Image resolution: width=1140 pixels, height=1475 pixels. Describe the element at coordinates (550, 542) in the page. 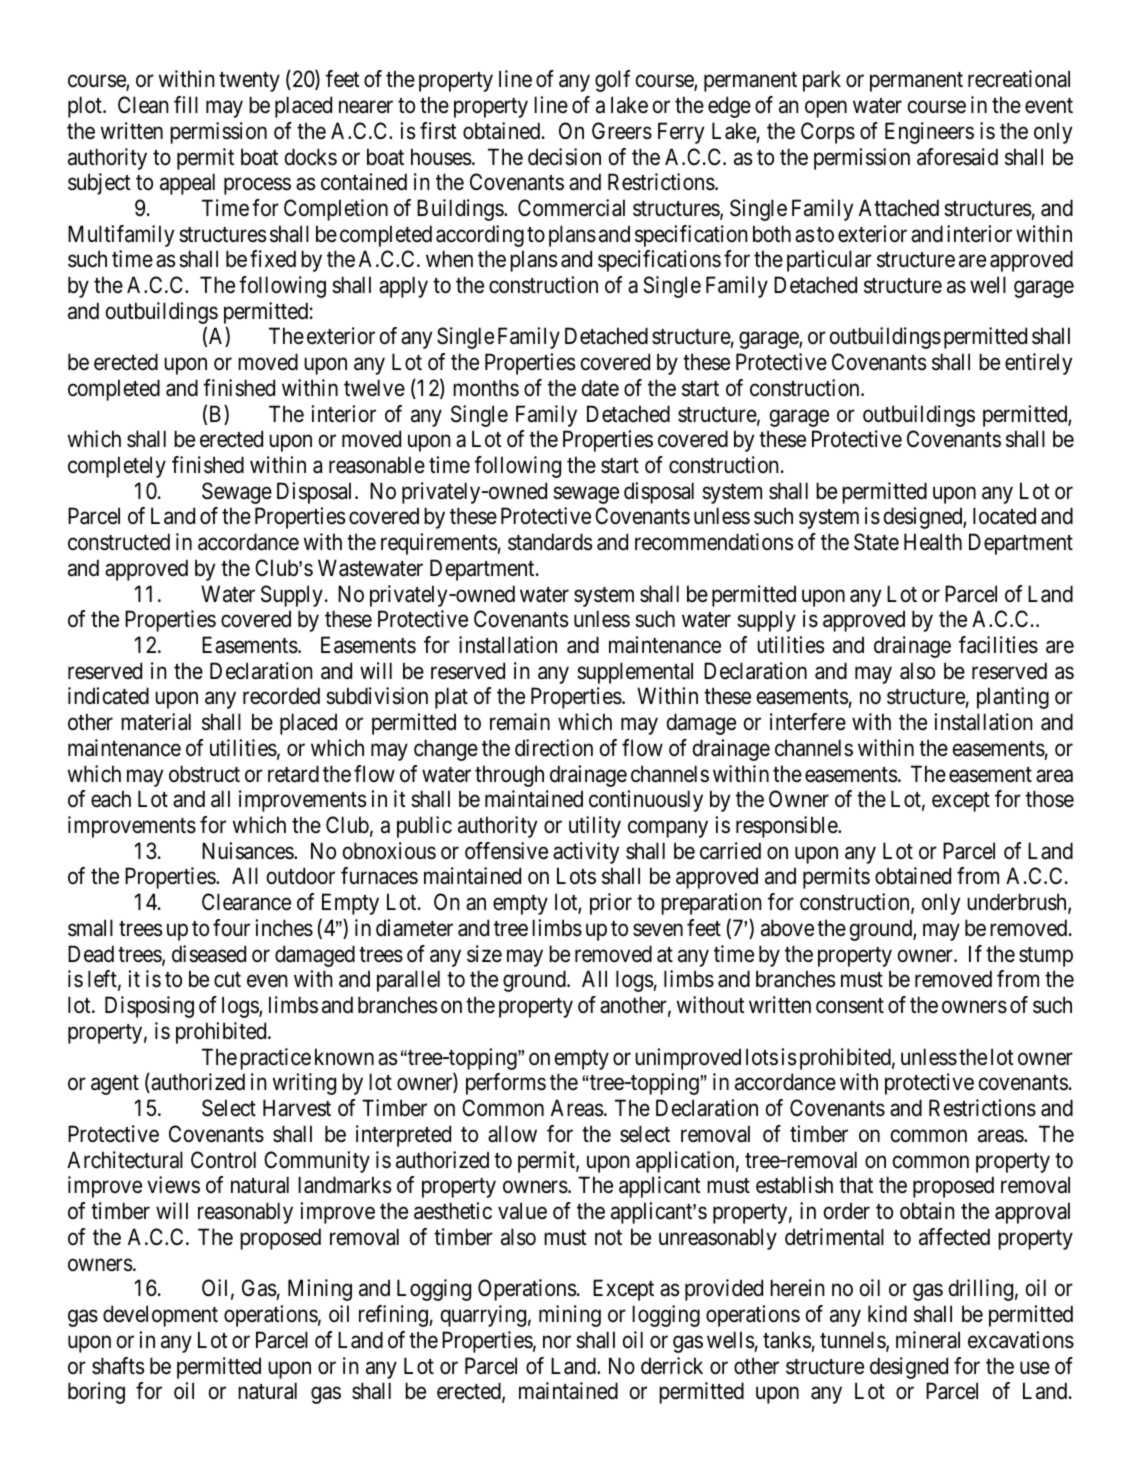

I see `standards` at that location.
